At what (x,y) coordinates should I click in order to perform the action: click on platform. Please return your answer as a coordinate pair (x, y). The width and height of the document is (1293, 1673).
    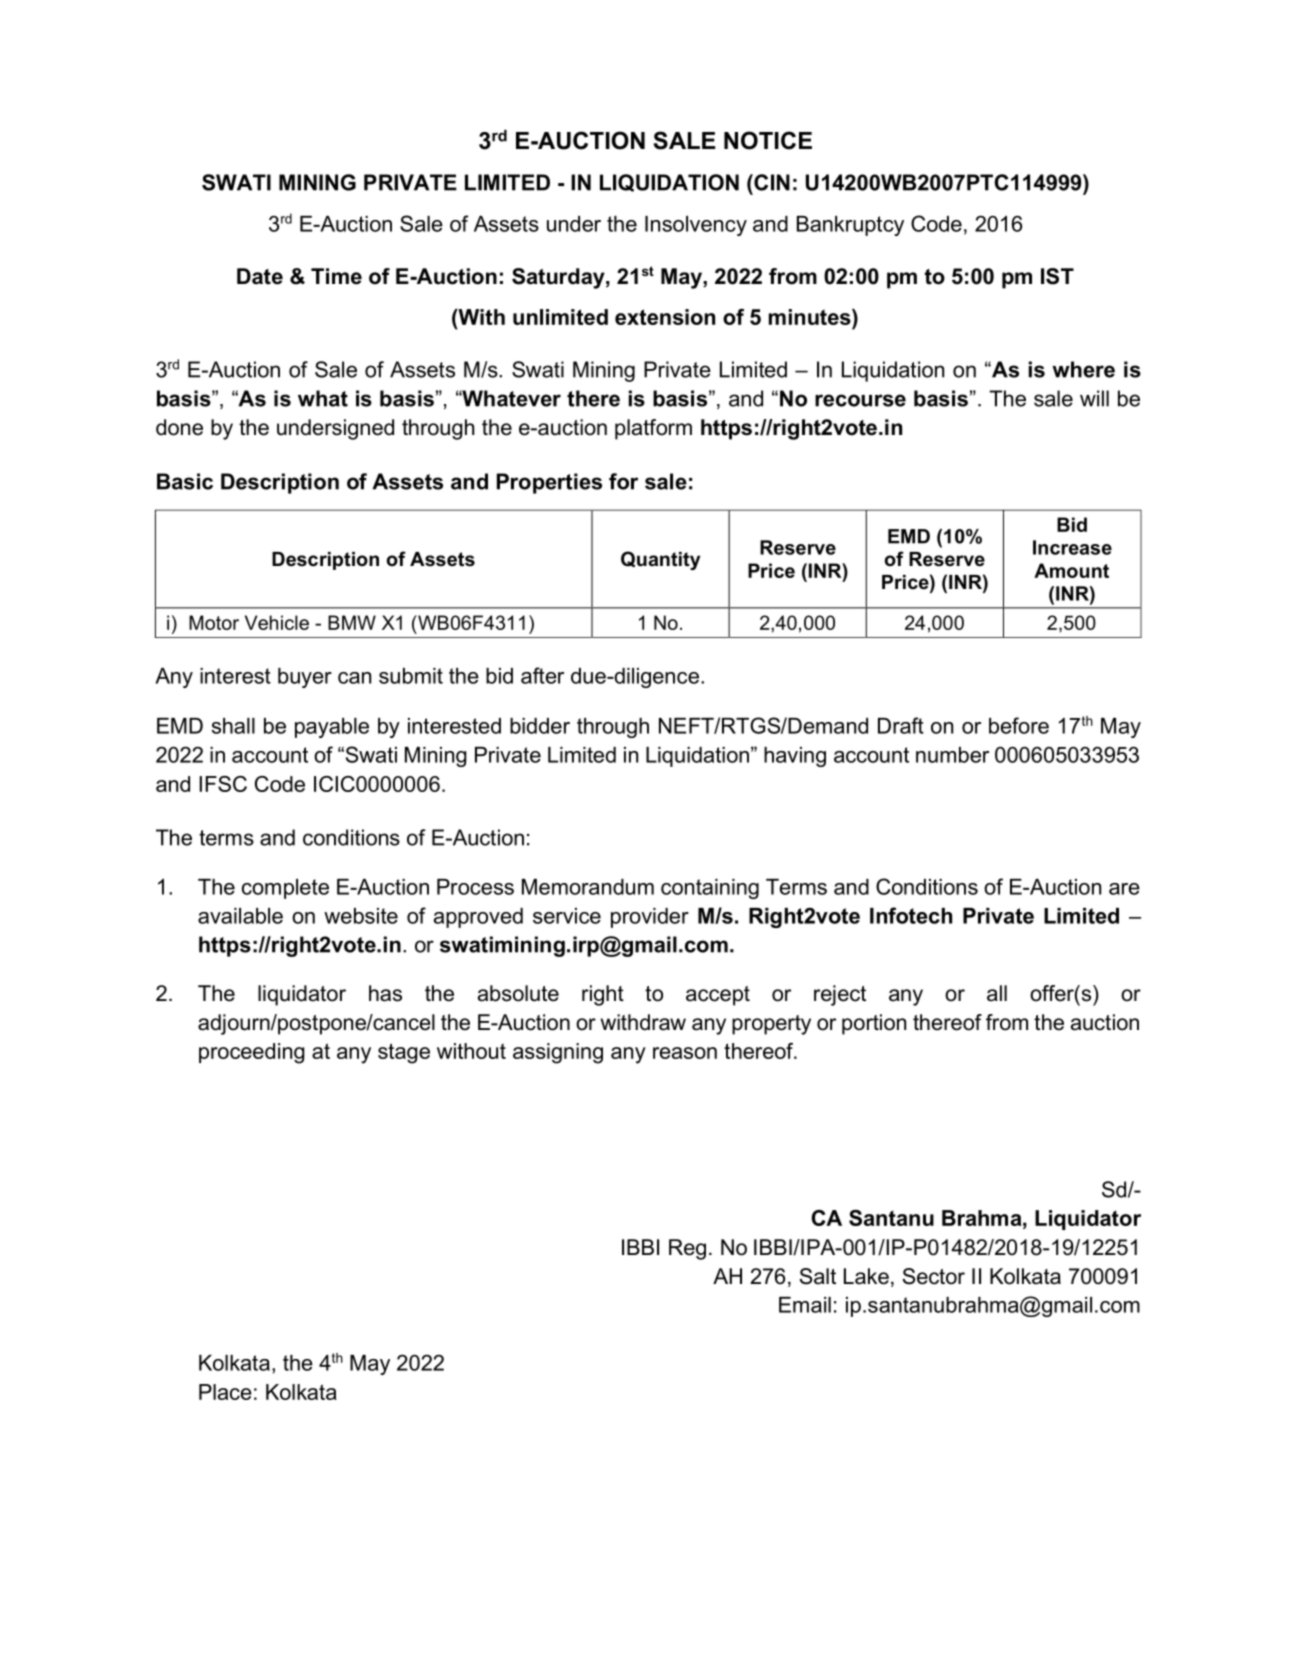
    Looking at the image, I should click on (653, 429).
